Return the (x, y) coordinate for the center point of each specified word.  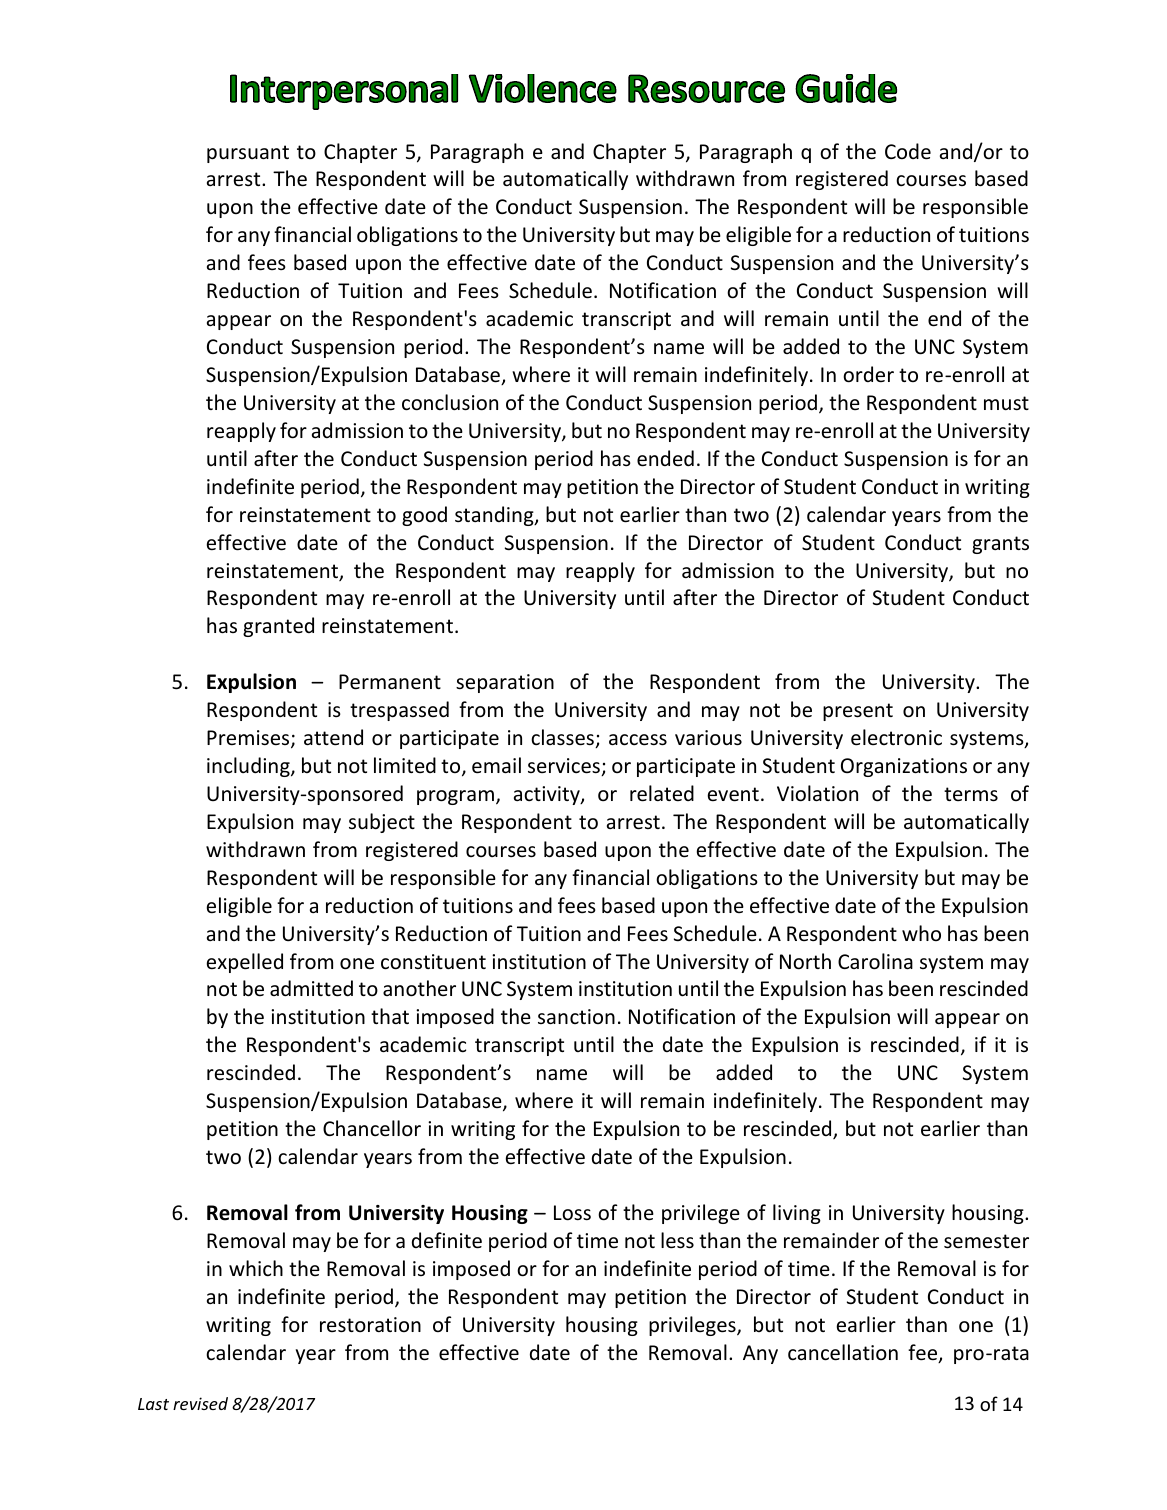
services (565, 767)
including (249, 767)
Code (908, 151)
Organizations (904, 767)
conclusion (450, 402)
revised (200, 1403)
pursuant (248, 154)
